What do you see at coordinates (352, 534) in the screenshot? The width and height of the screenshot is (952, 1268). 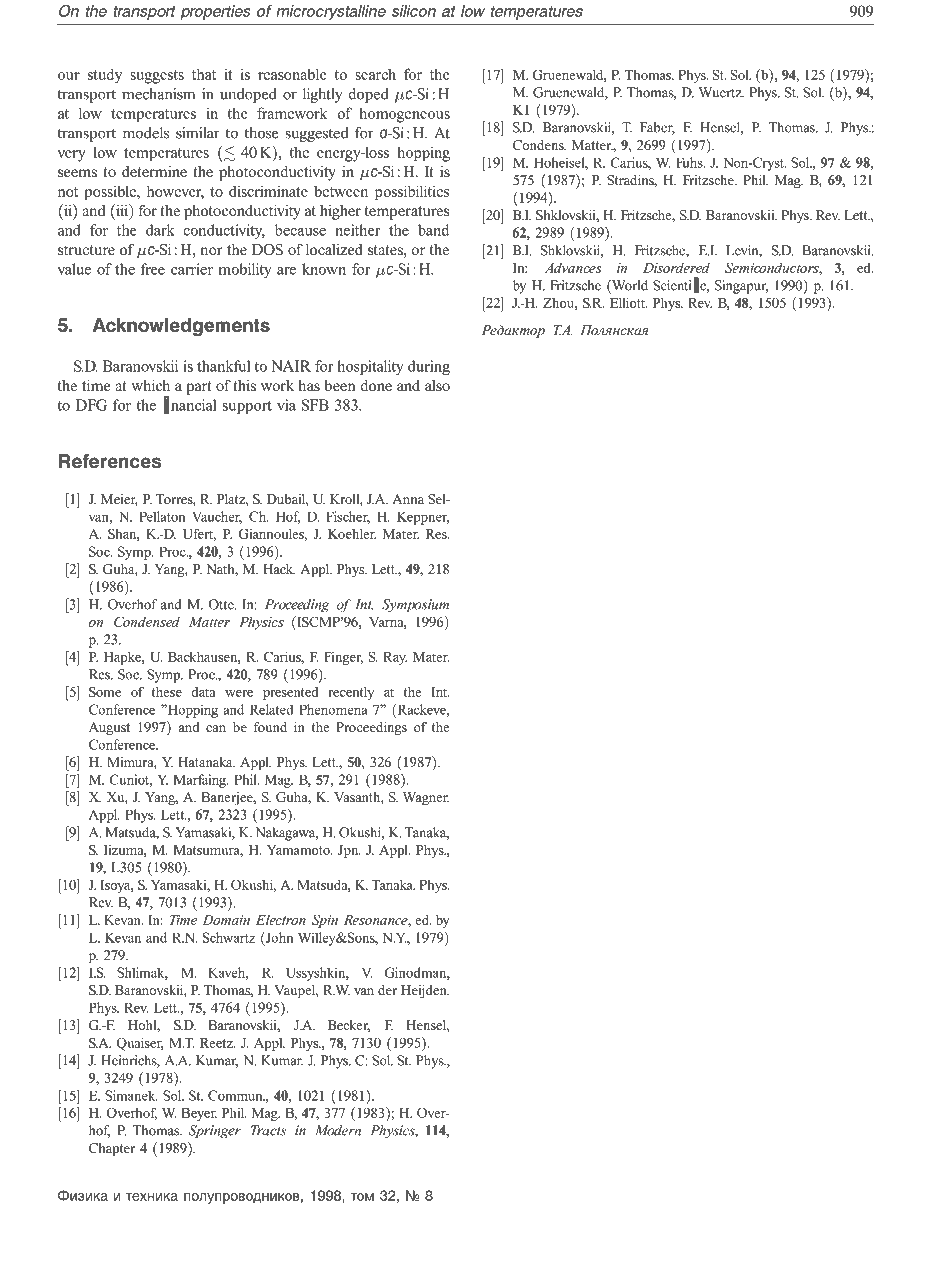 I see `Koehler` at bounding box center [352, 534].
